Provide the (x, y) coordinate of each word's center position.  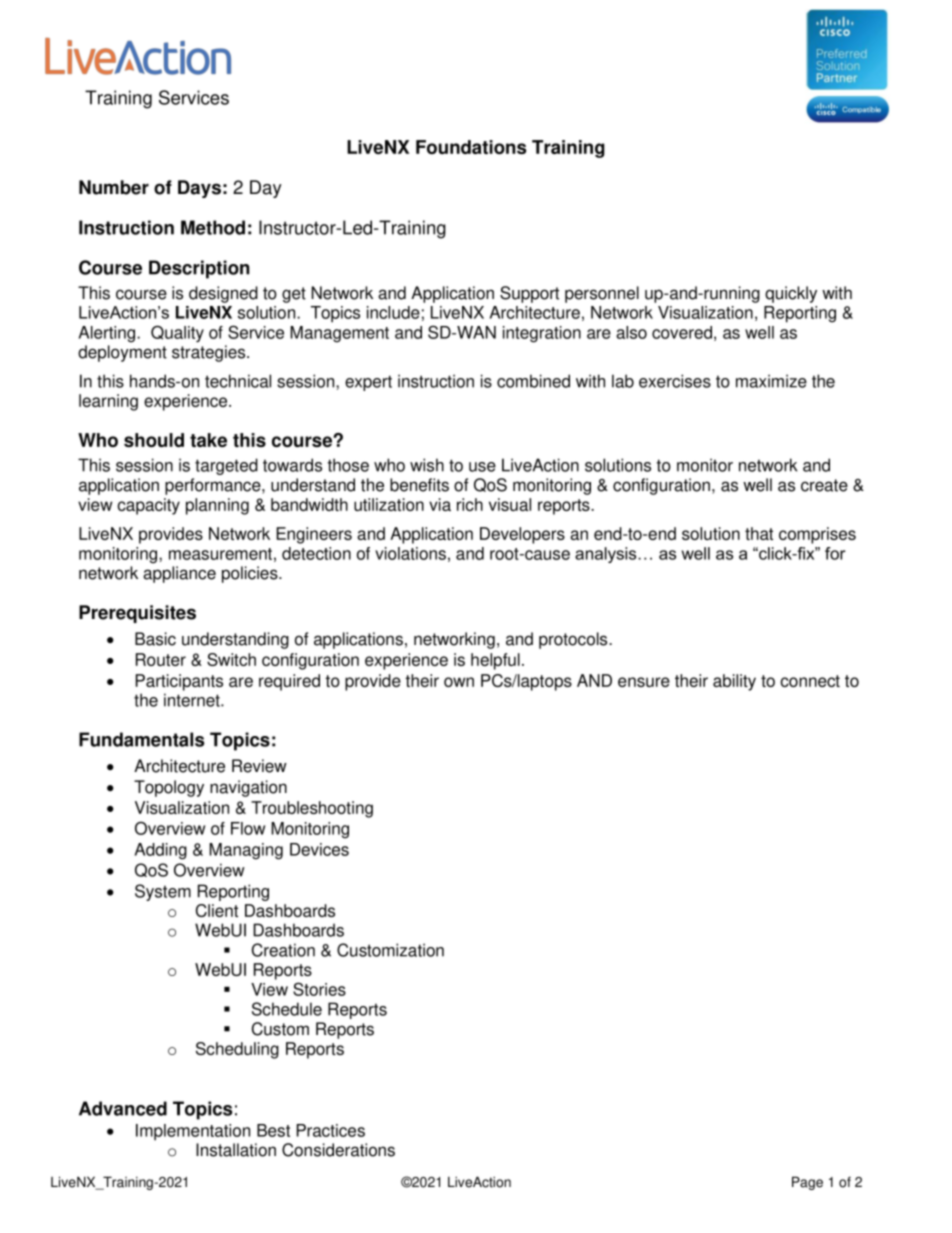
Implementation (193, 1132)
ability (734, 682)
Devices (319, 849)
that (759, 533)
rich (470, 504)
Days (199, 189)
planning (217, 506)
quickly (791, 294)
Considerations (338, 1150)
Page (807, 1183)
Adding (161, 851)
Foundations (471, 147)
